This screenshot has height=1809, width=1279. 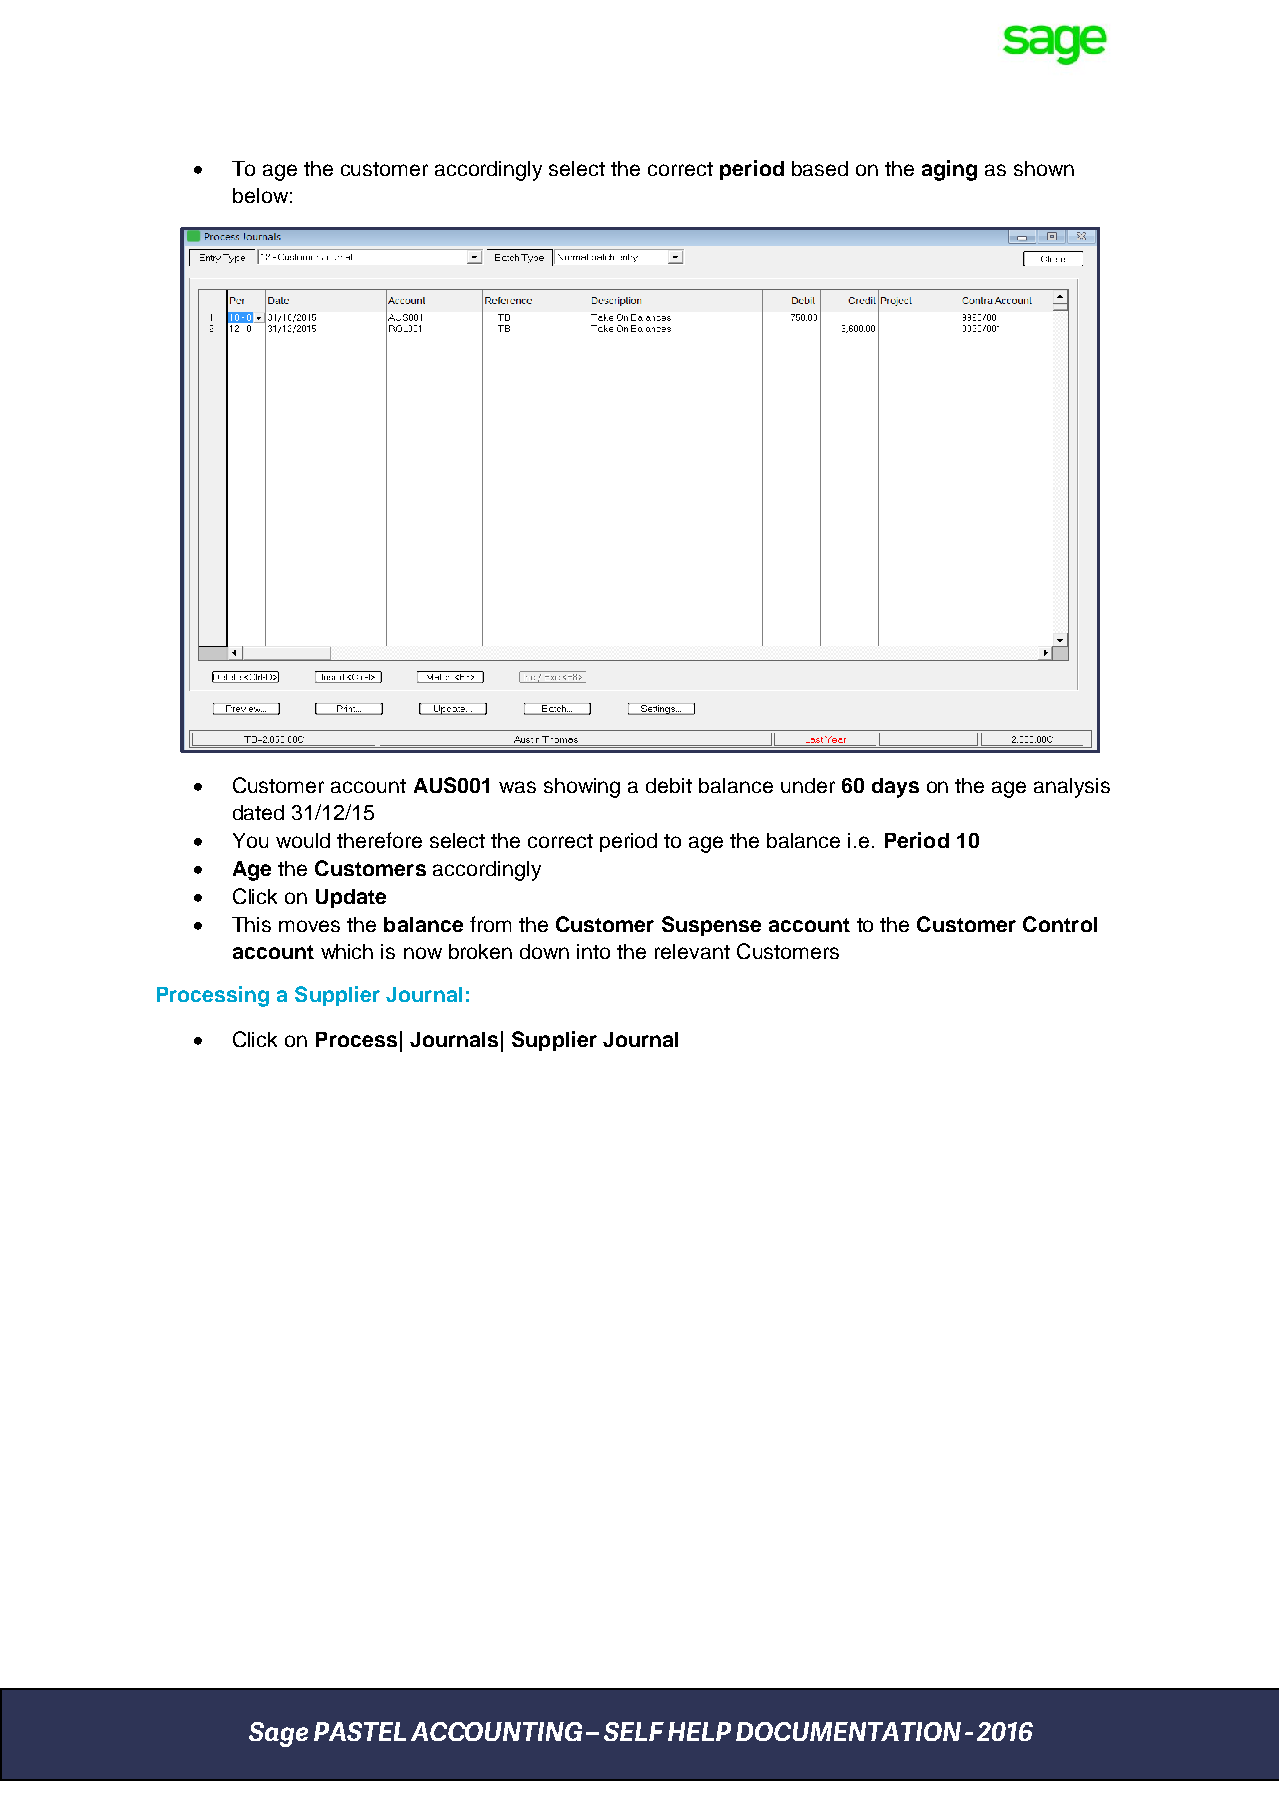 What do you see at coordinates (260, 195) in the screenshot?
I see `below` at bounding box center [260, 195].
